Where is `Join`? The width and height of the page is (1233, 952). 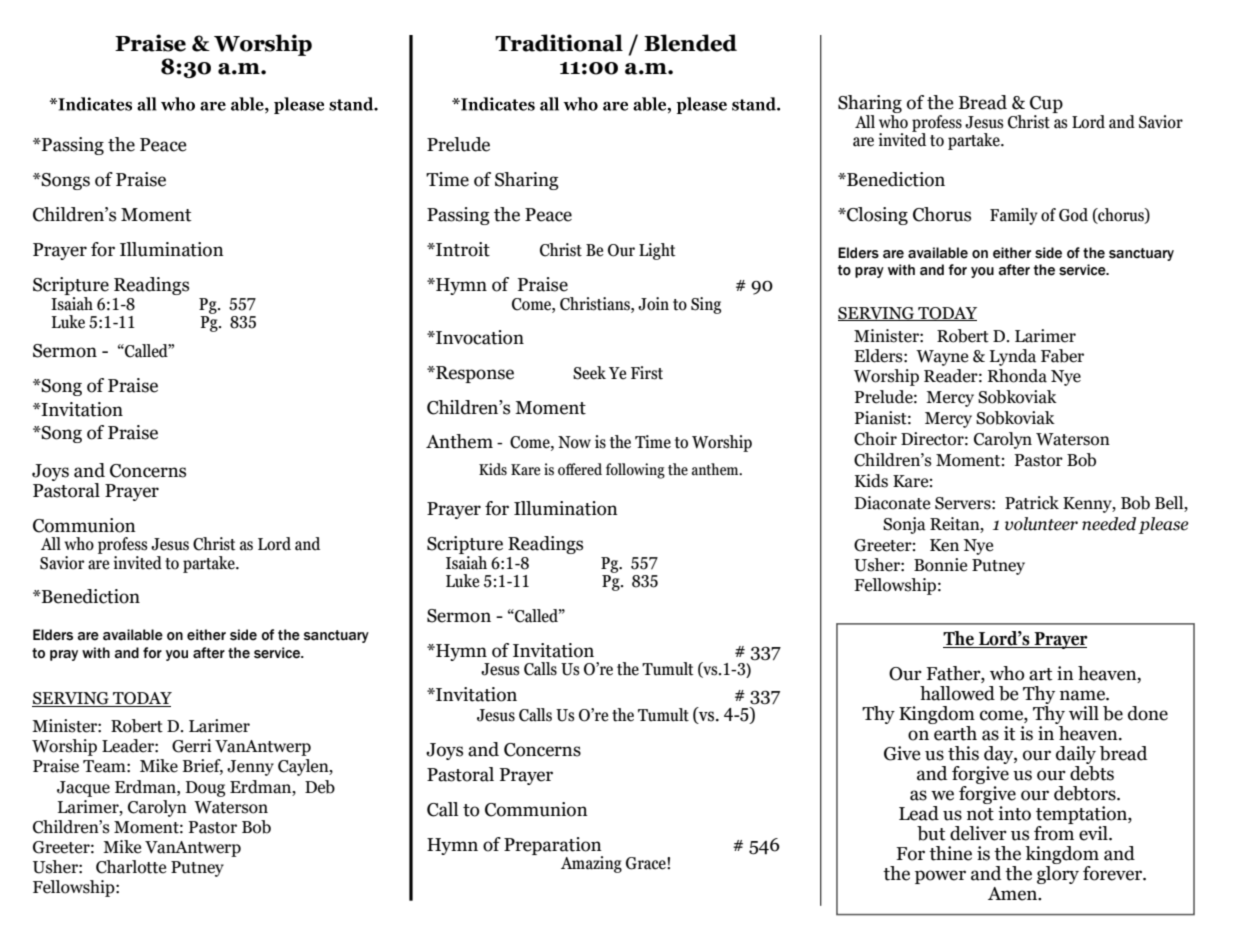 Join is located at coordinates (653, 304).
